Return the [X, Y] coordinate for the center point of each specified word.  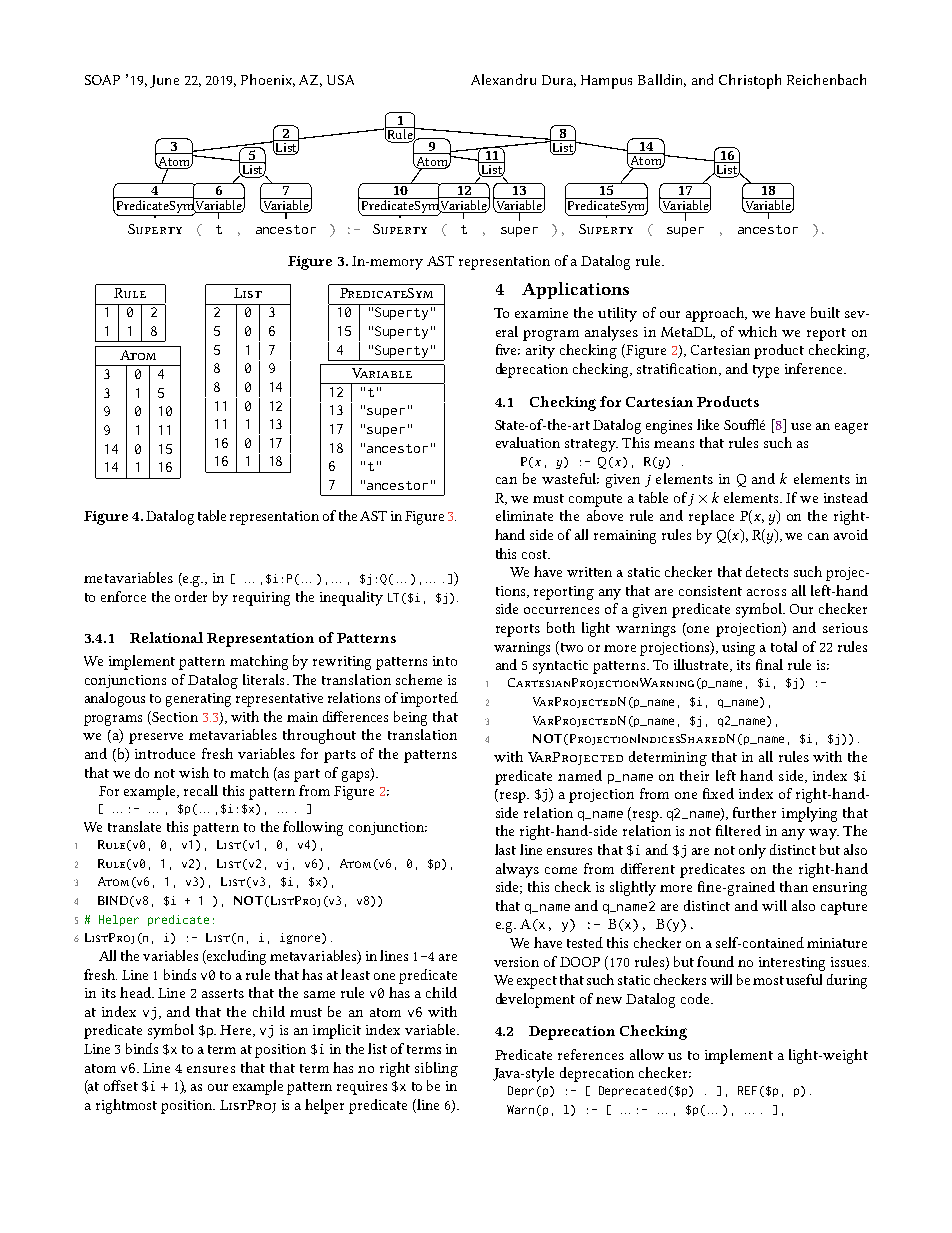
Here [237, 1031]
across [766, 592]
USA [340, 80]
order [191, 596]
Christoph [750, 81]
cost [536, 554]
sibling [436, 1069]
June [164, 81]
